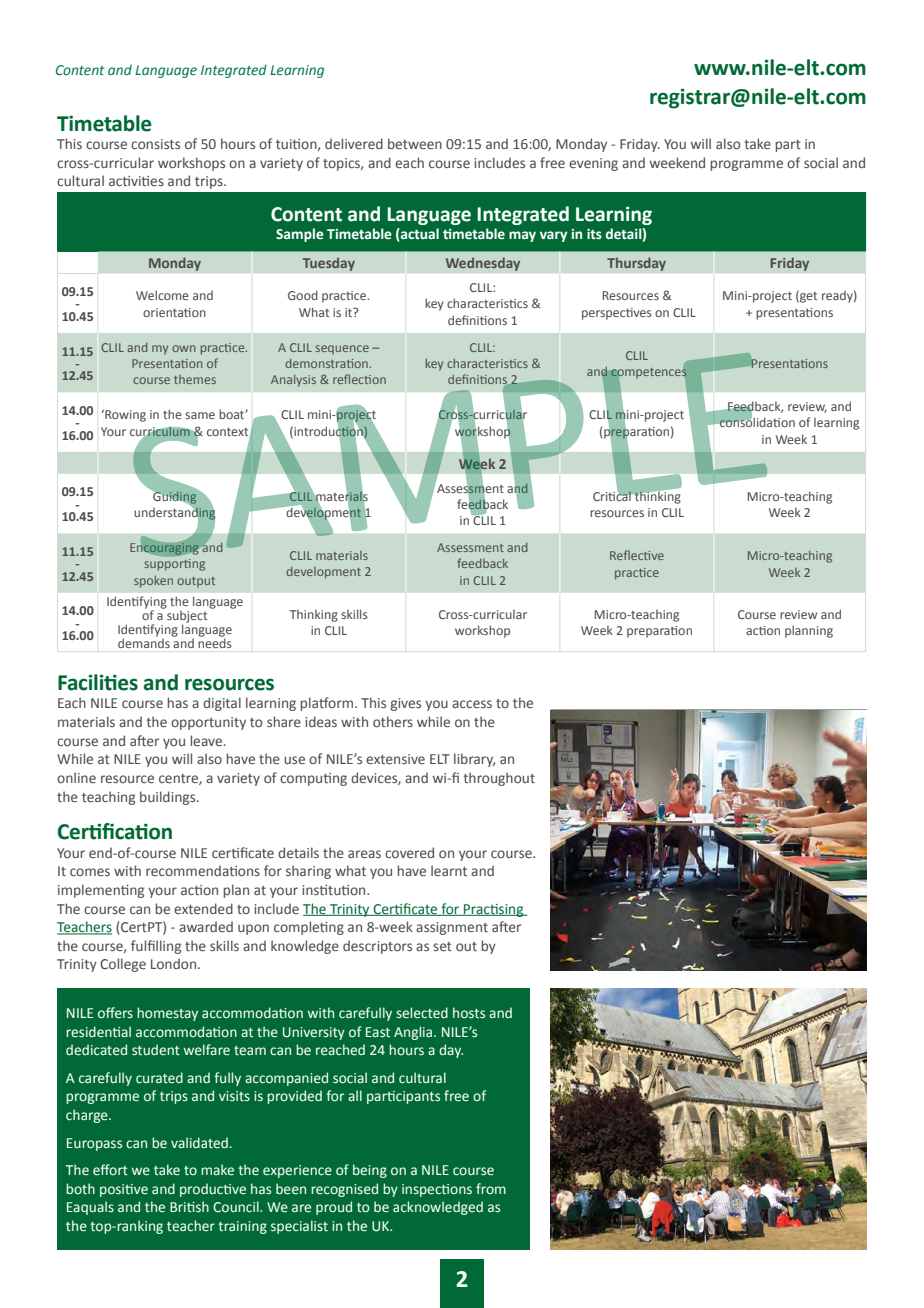 This screenshot has height=1308, width=924. What do you see at coordinates (593, 164) in the screenshot?
I see `evening` at bounding box center [593, 164].
